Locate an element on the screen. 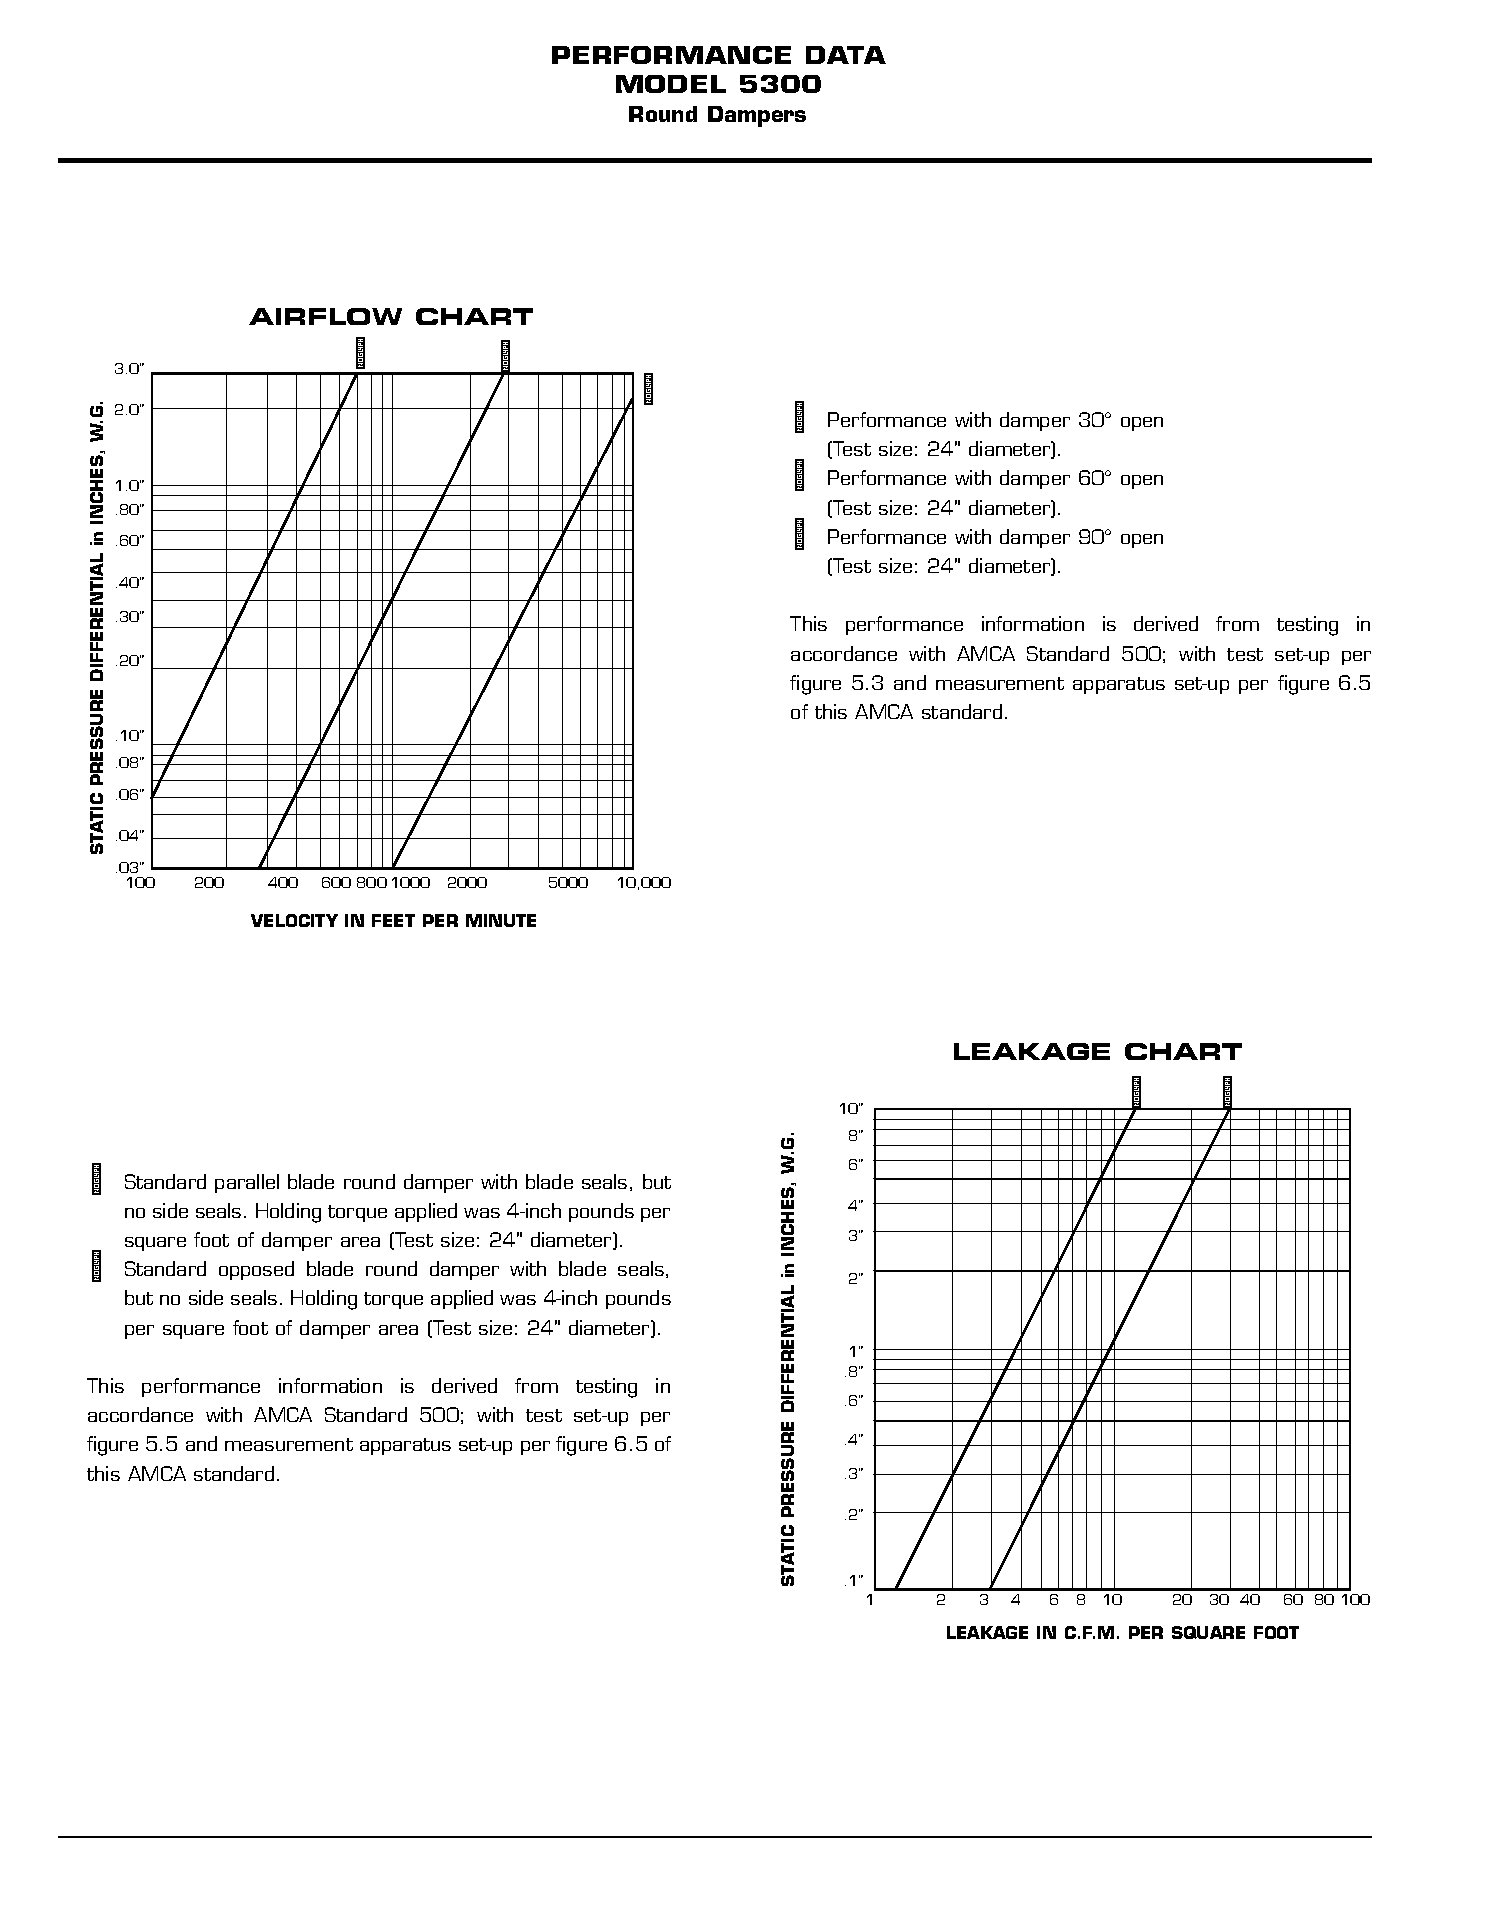  opposed is located at coordinates (256, 1270).
